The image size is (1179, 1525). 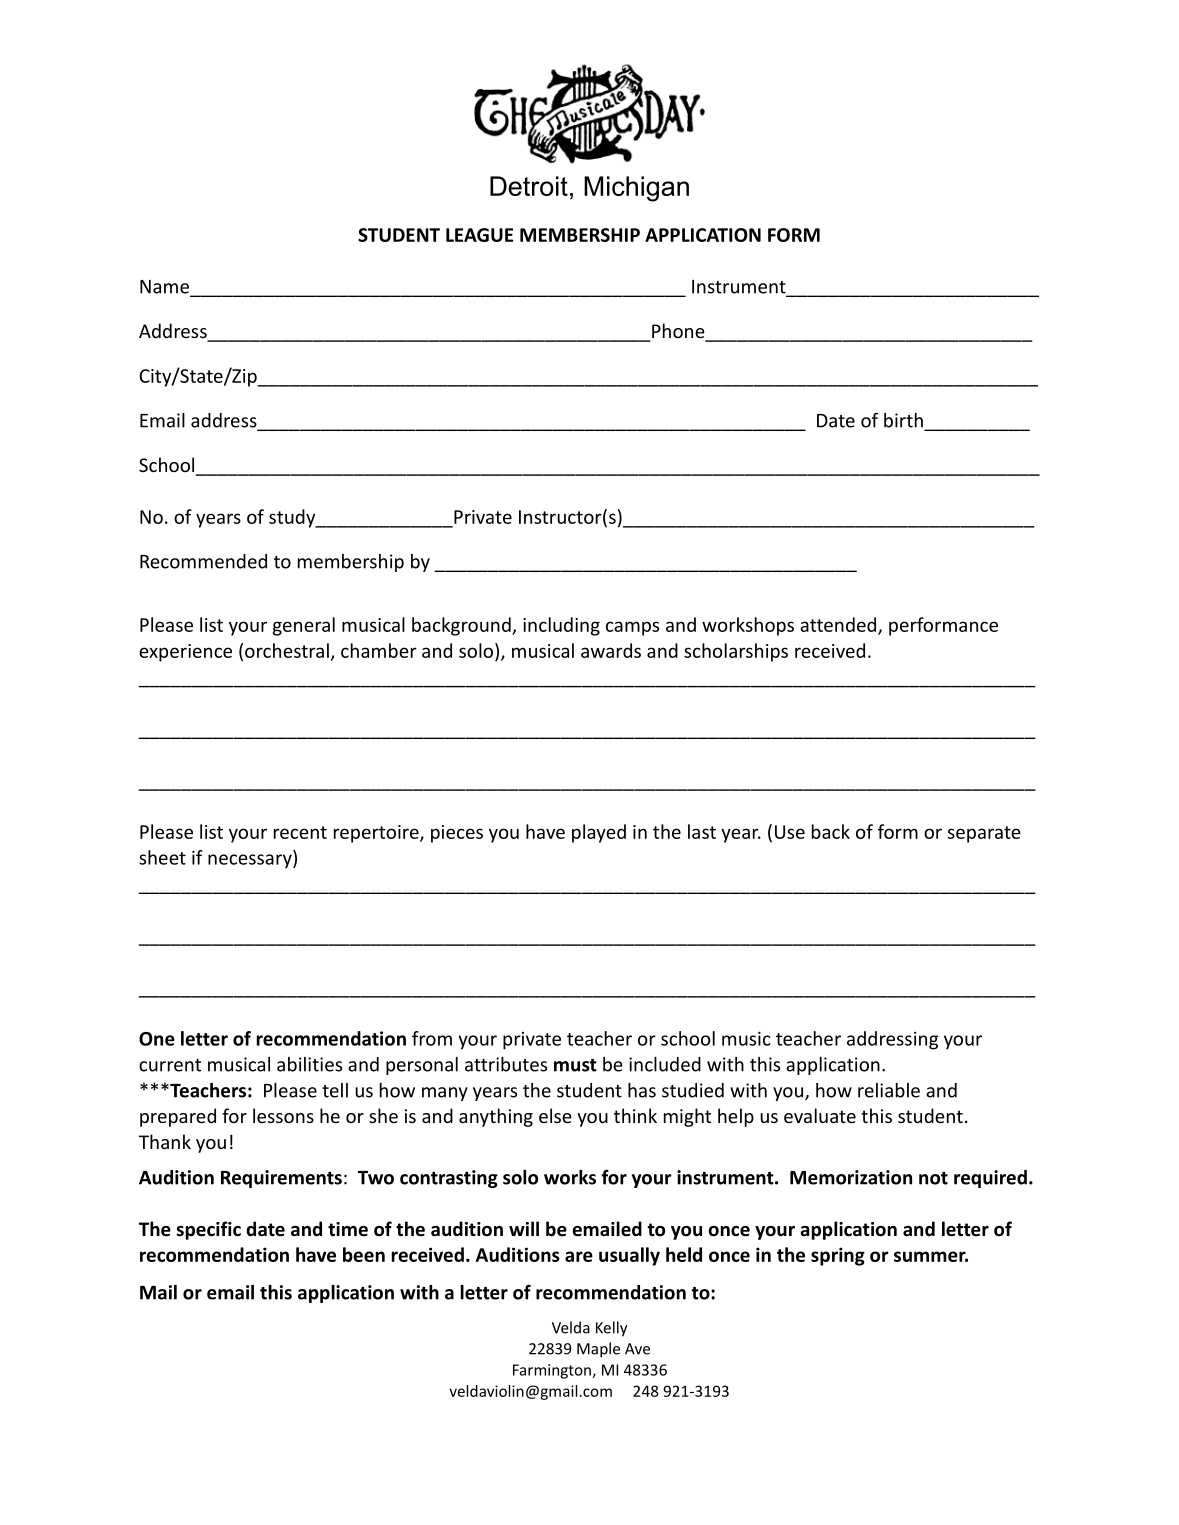 What do you see at coordinates (364, 1254) in the screenshot?
I see `been` at bounding box center [364, 1254].
